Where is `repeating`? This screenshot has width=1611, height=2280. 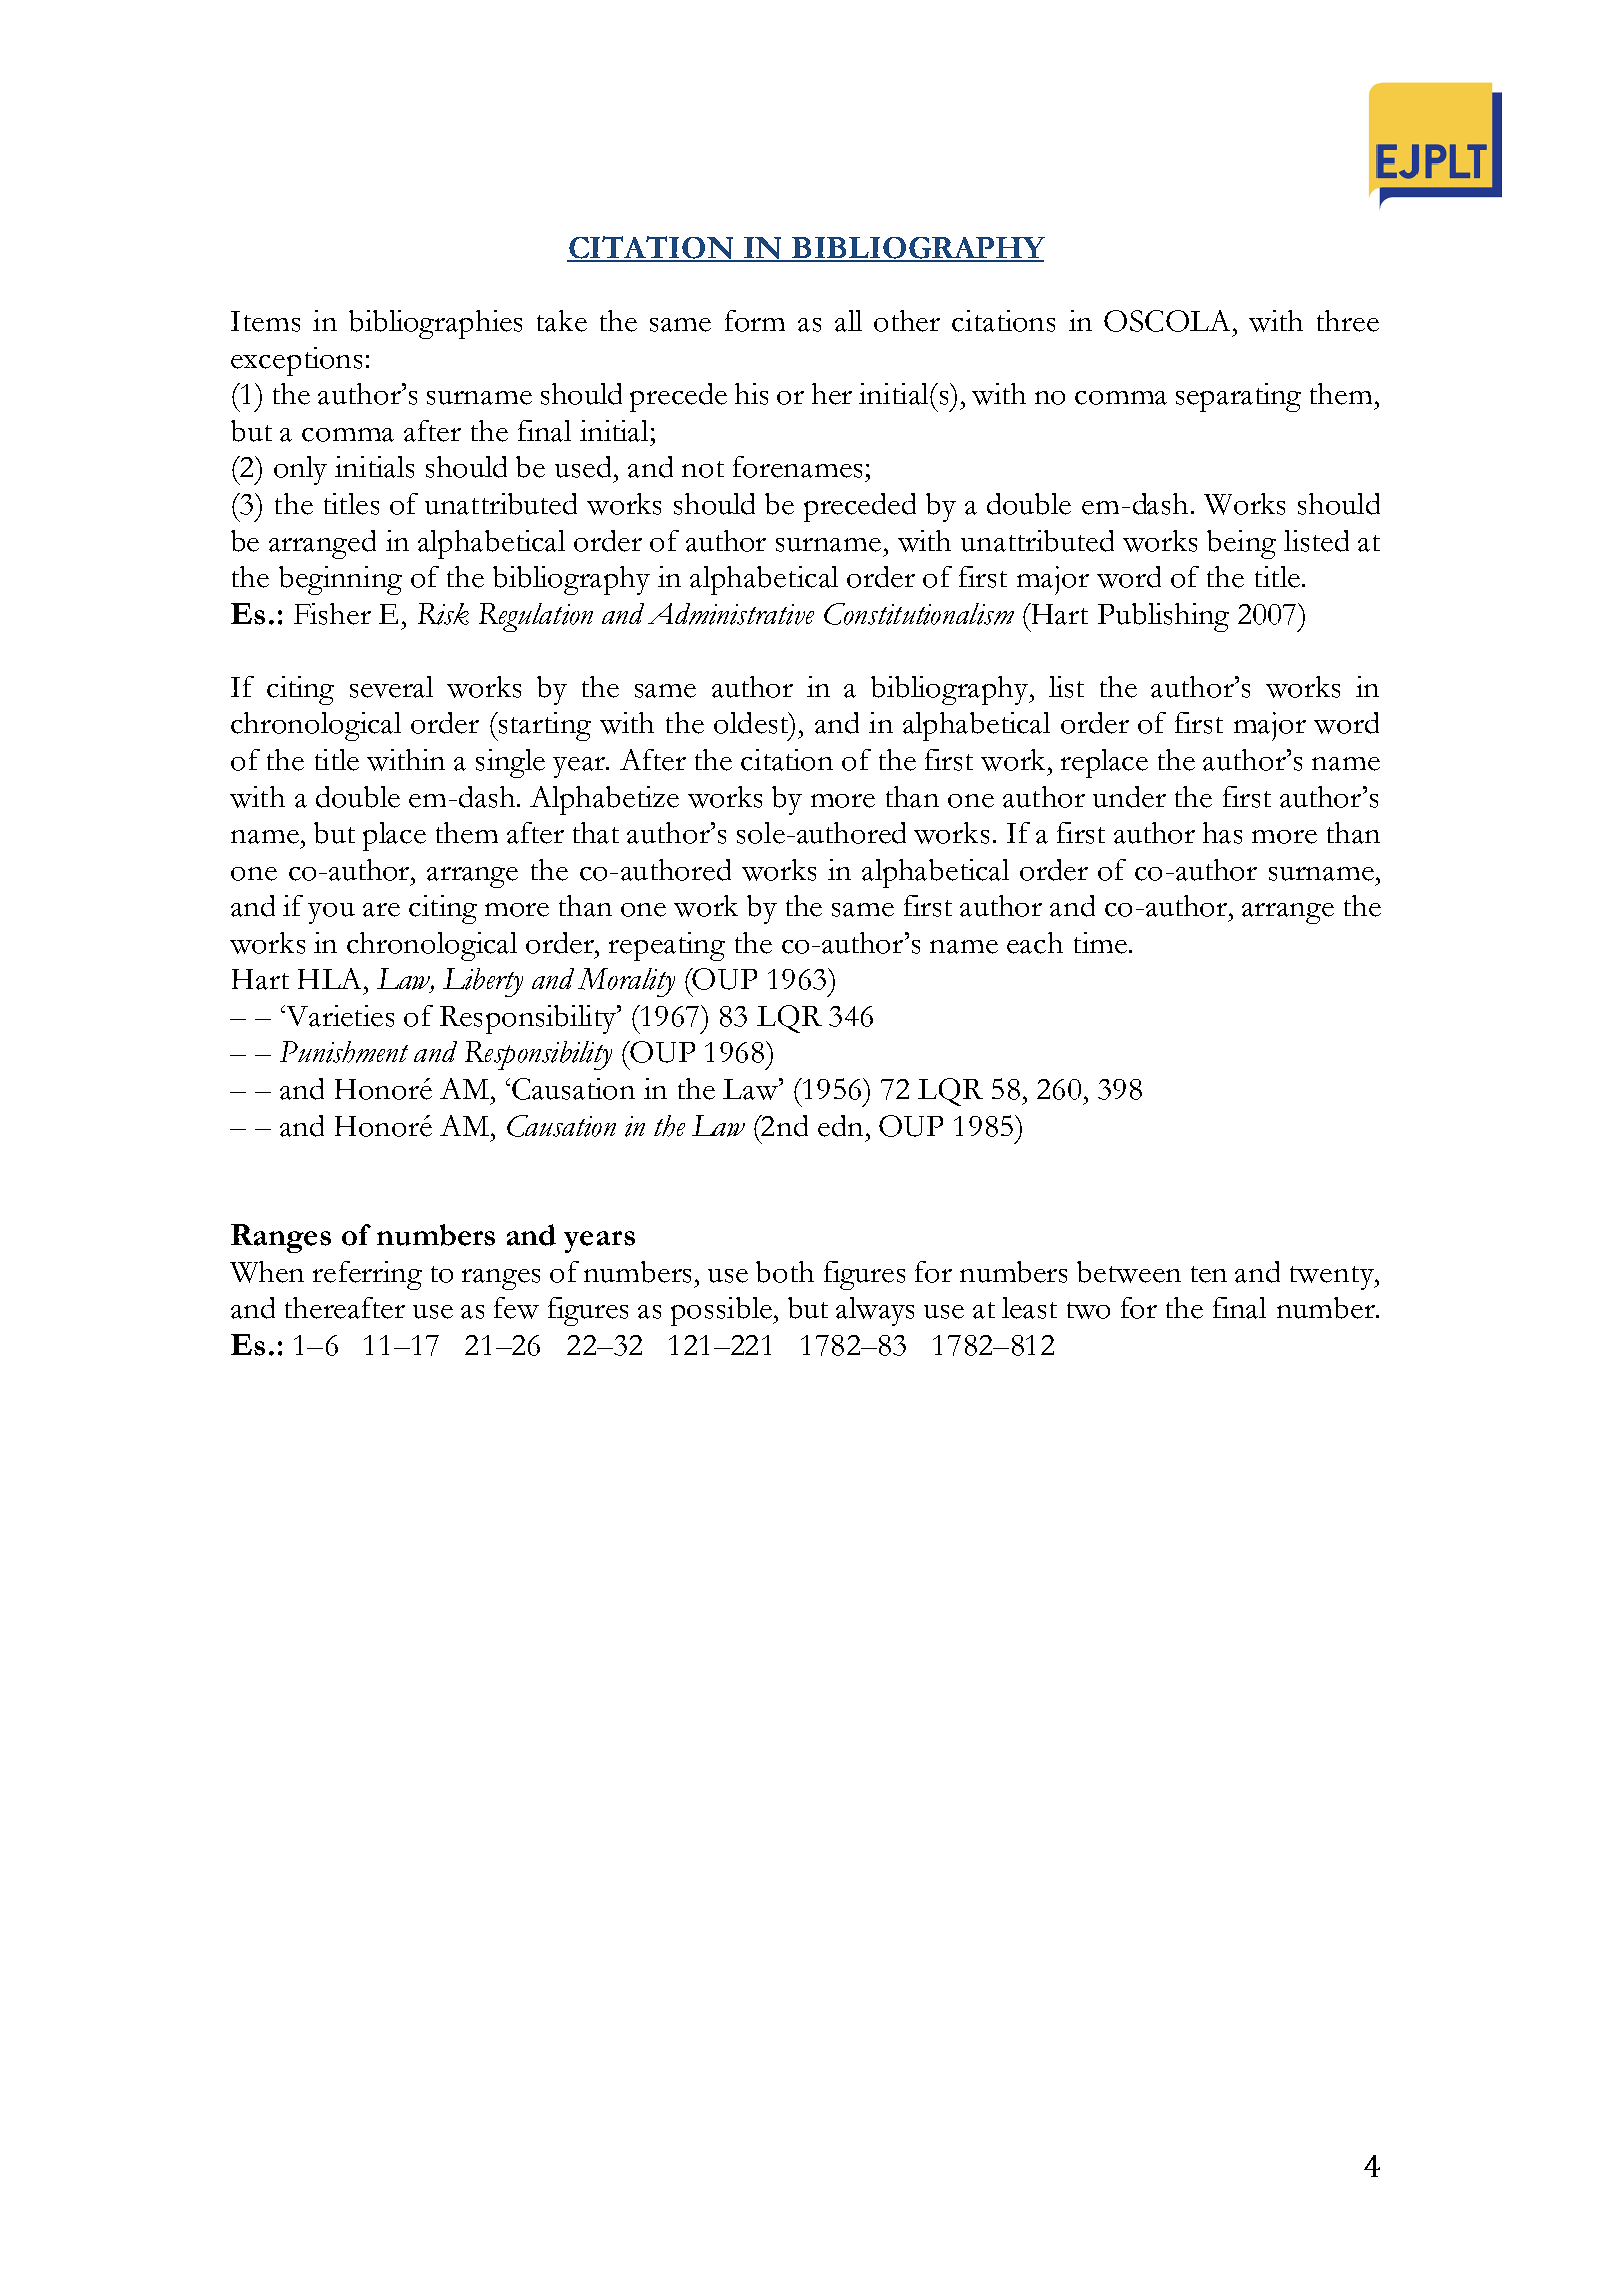 repeating is located at coordinates (667, 946).
